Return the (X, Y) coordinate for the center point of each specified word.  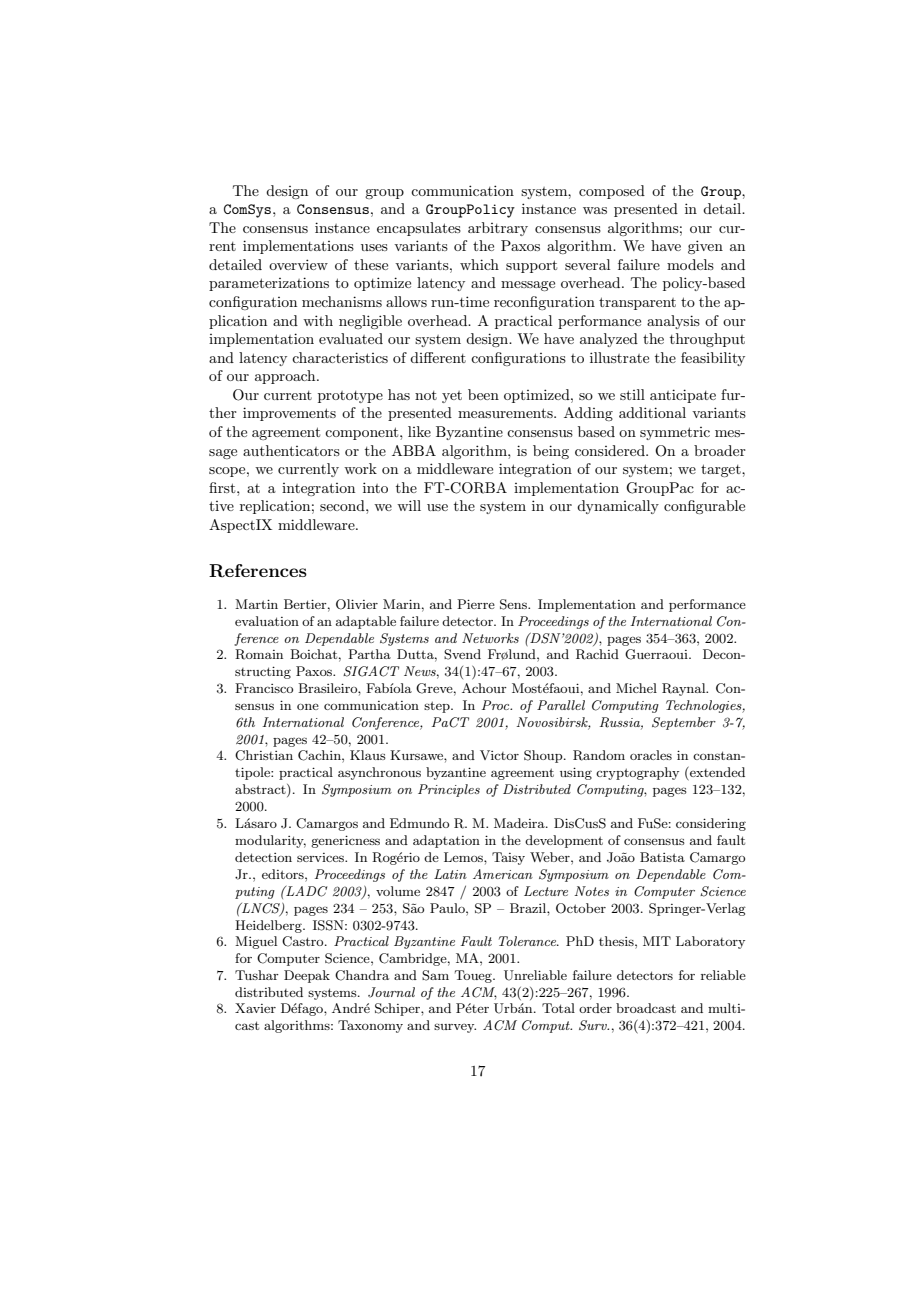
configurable (704, 507)
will (409, 505)
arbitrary (498, 229)
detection (263, 857)
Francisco (264, 688)
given (705, 247)
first (223, 487)
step (438, 707)
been (483, 394)
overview (298, 264)
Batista (662, 857)
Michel (636, 688)
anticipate (683, 396)
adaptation (446, 841)
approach (286, 377)
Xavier (255, 1008)
